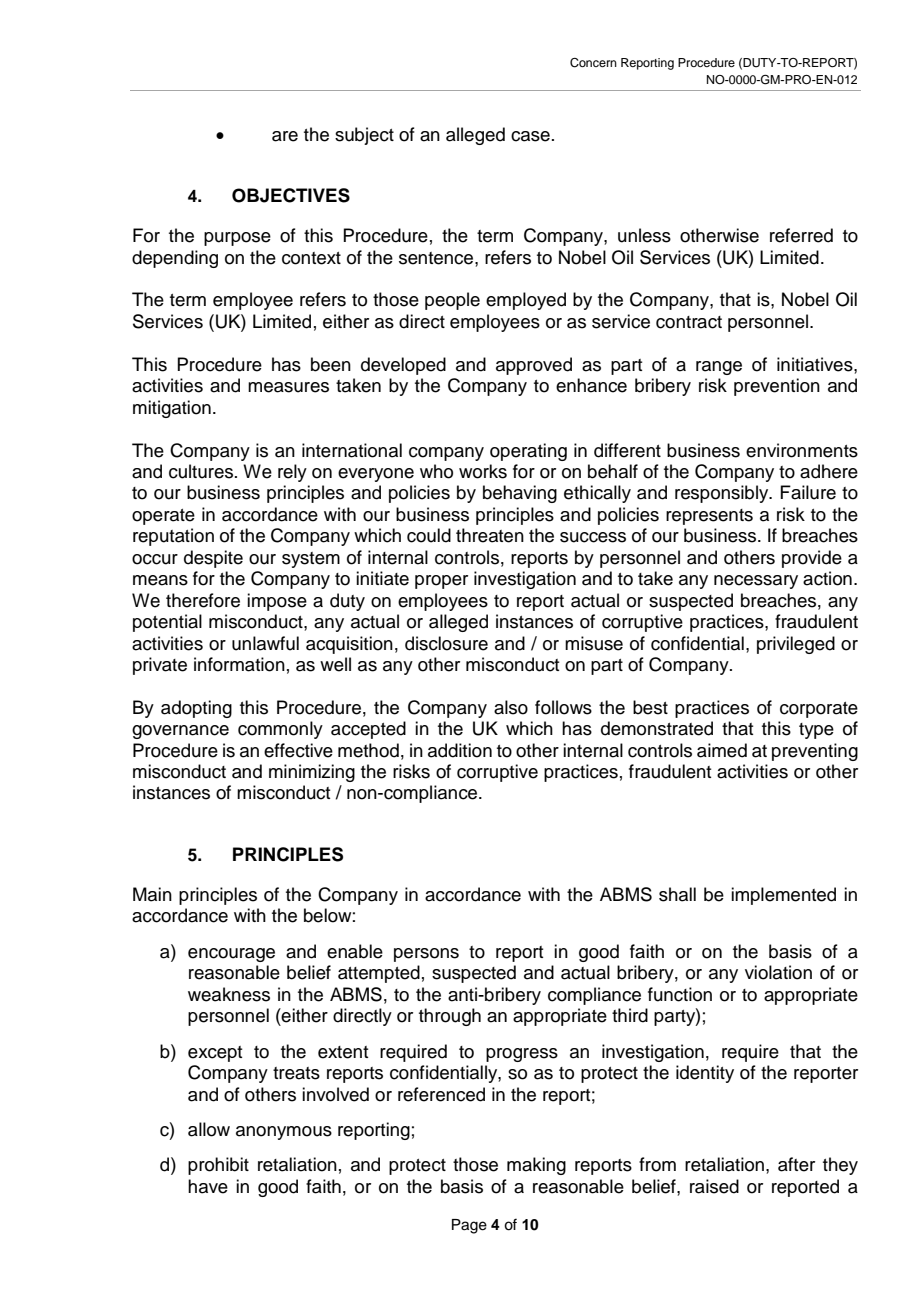  Describe the element at coordinates (469, 1226) in the screenshot. I see `Page` at that location.
